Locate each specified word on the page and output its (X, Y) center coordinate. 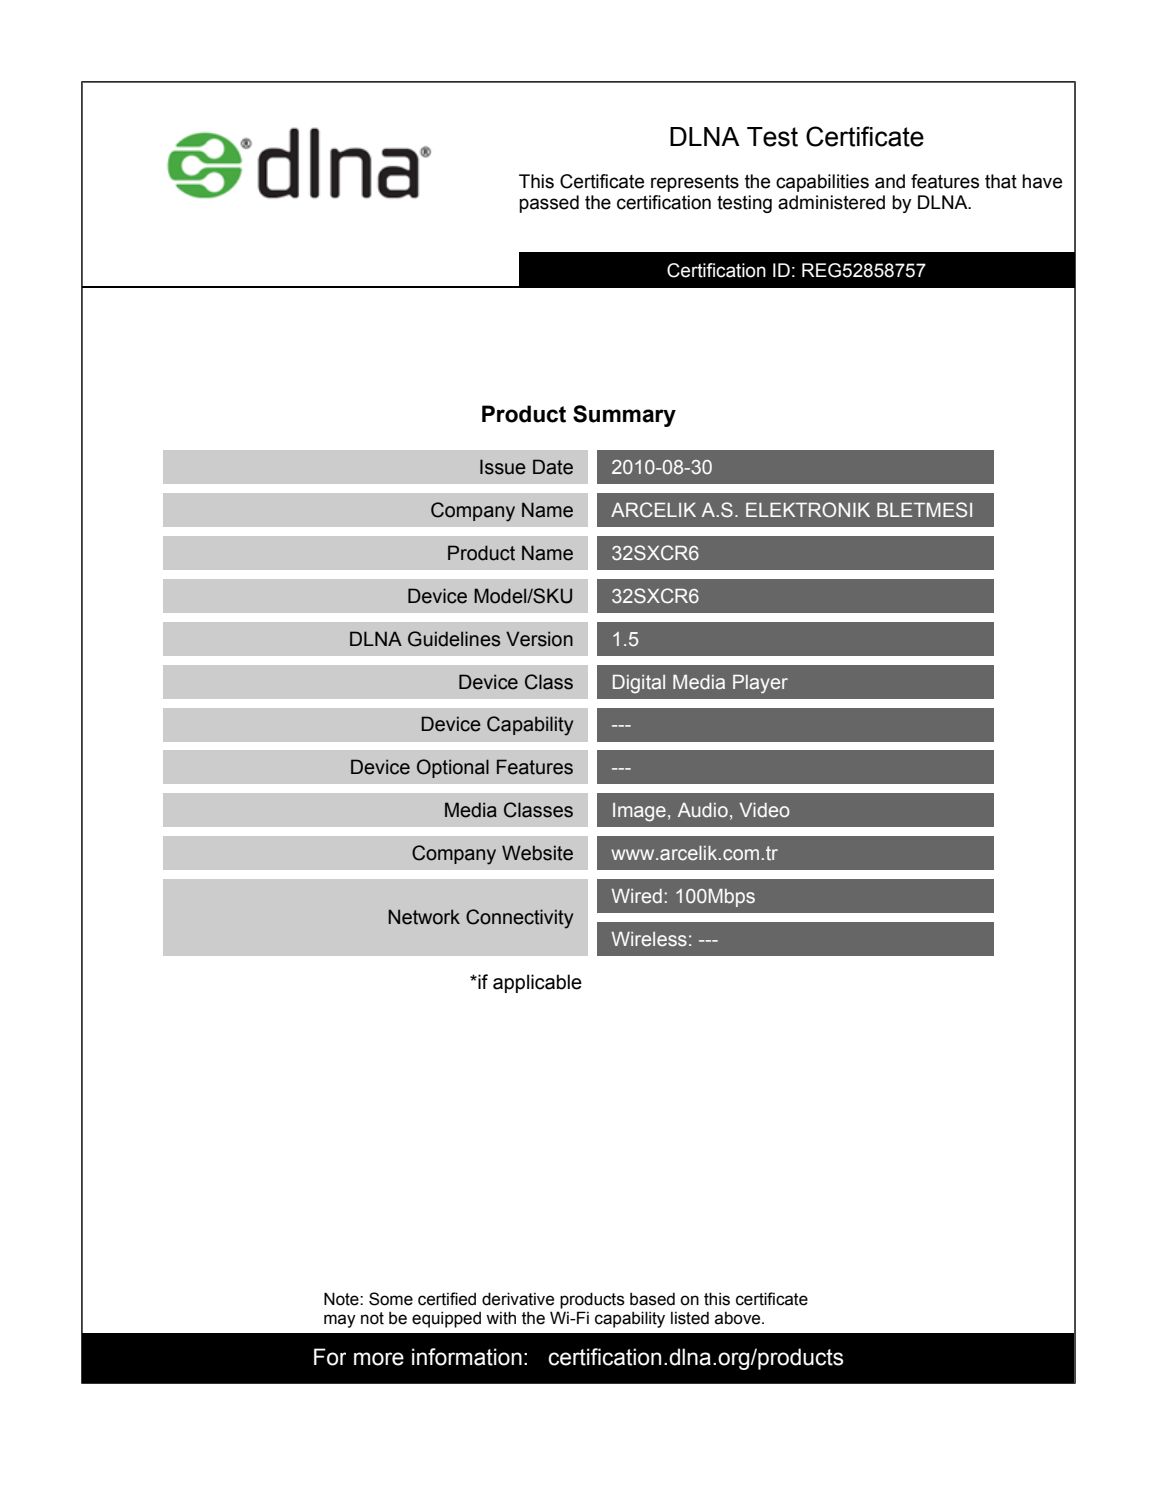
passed (549, 204)
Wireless (649, 939)
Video (764, 810)
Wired (637, 896)
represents (695, 183)
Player (760, 684)
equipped (446, 1319)
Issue (503, 467)
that (1001, 181)
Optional (453, 768)
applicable (537, 983)
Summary (624, 416)
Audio (703, 810)
